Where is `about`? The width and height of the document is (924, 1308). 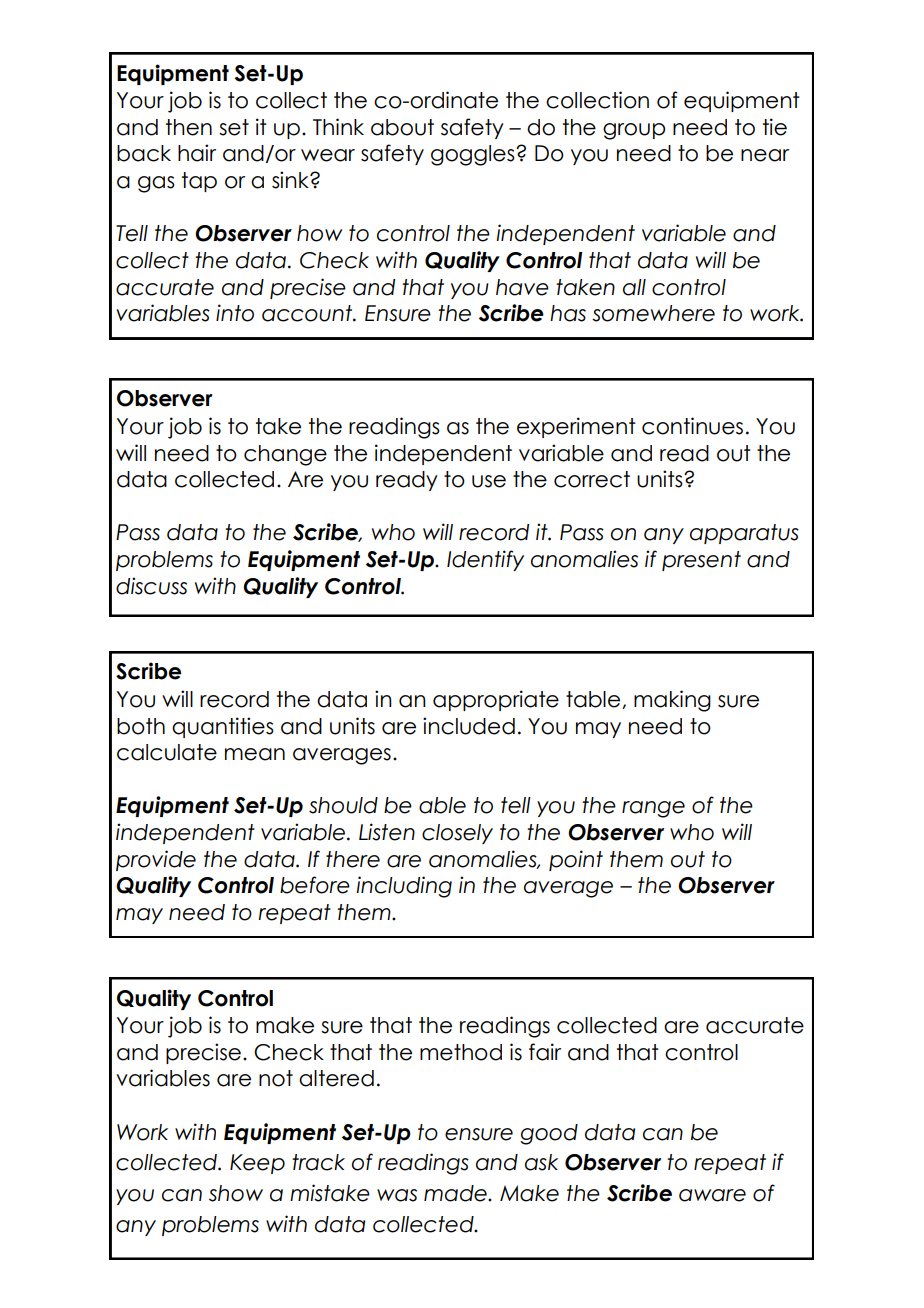 about is located at coordinates (402, 127).
